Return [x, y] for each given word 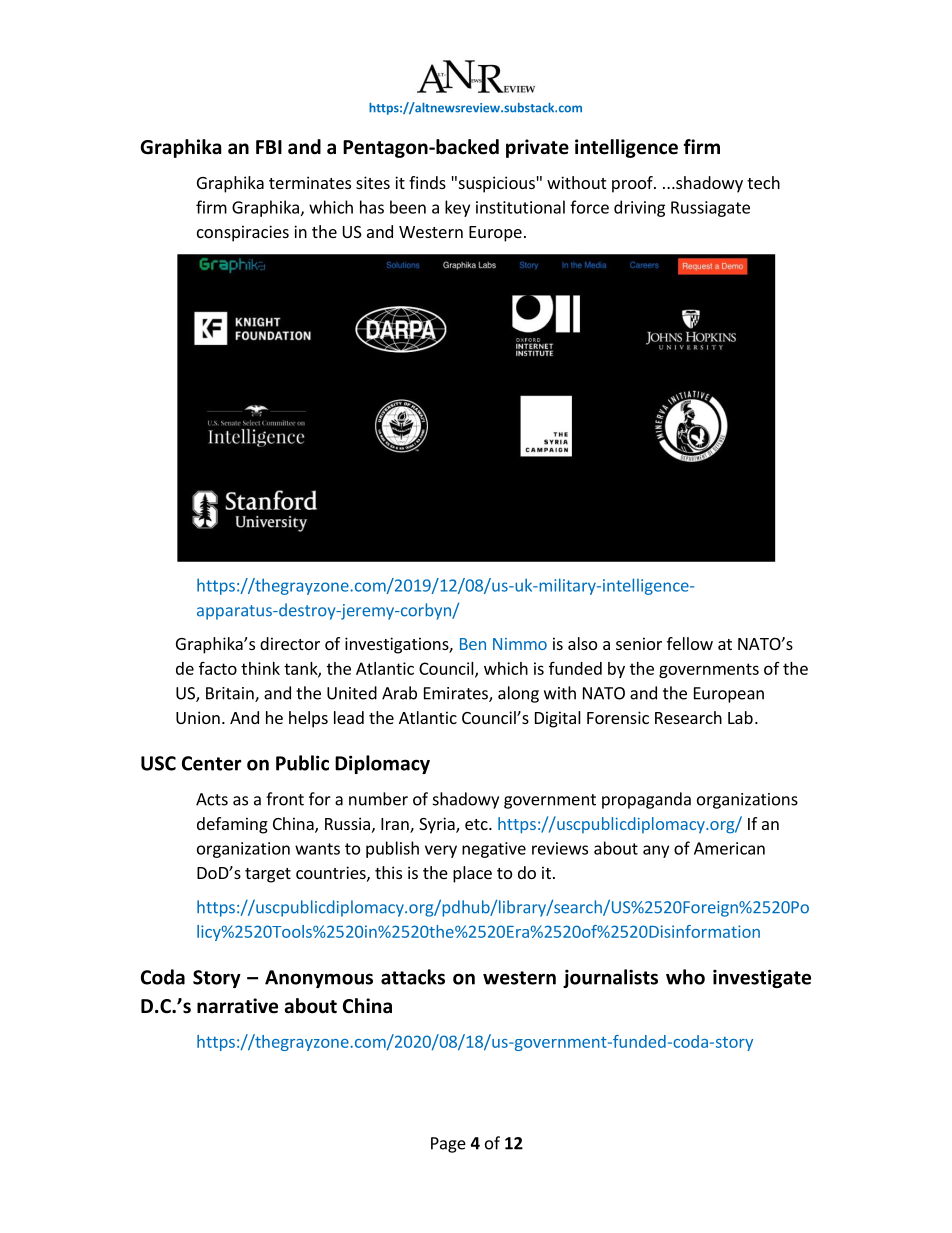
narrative [237, 1006]
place [472, 874]
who [685, 977]
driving [639, 208]
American [729, 848]
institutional [520, 207]
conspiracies [243, 233]
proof [633, 184]
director [290, 643]
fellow [690, 643]
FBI [269, 147]
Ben [473, 644]
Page [448, 1145]
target [268, 875]
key [457, 208]
